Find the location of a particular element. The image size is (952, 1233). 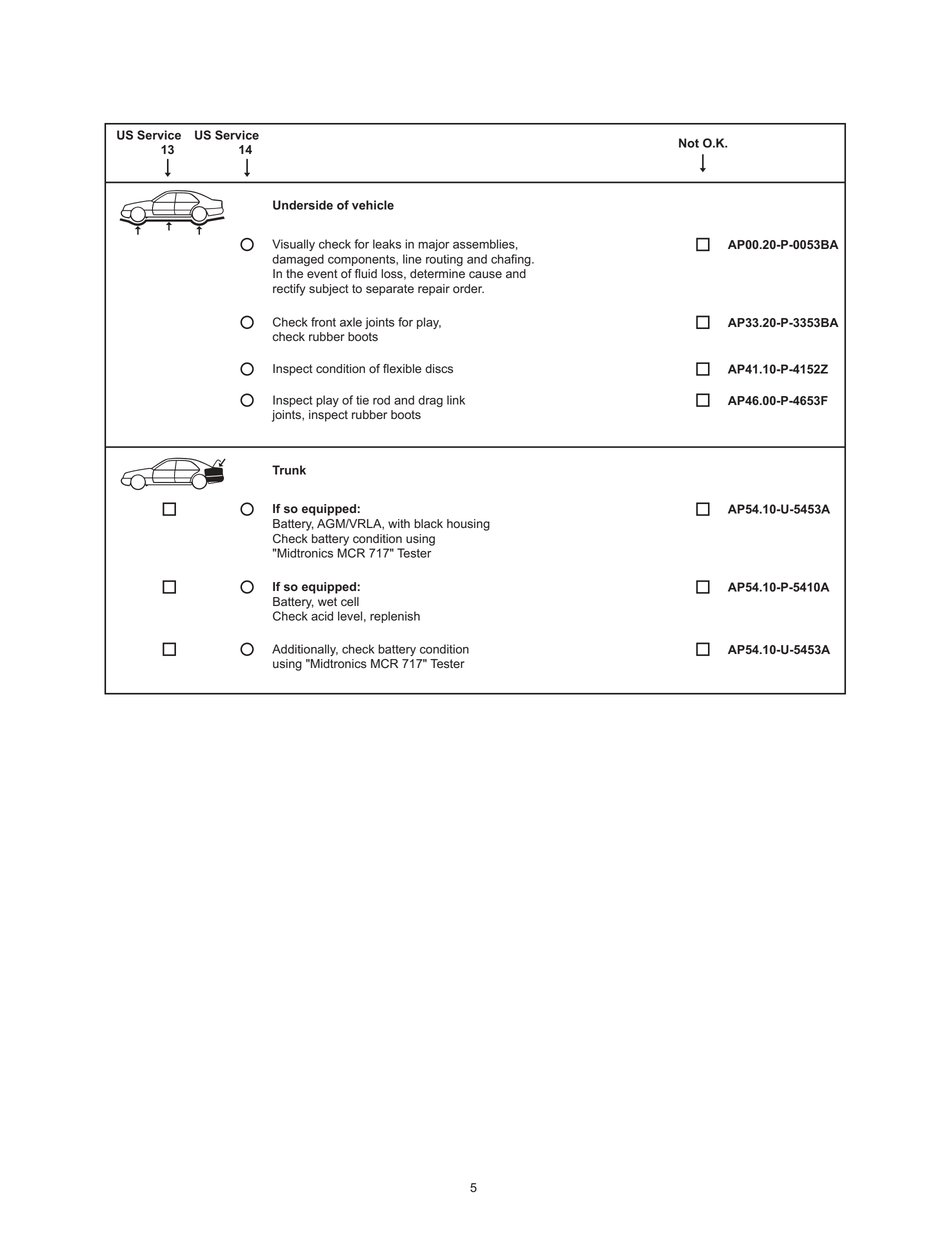

Underside is located at coordinates (303, 205).
